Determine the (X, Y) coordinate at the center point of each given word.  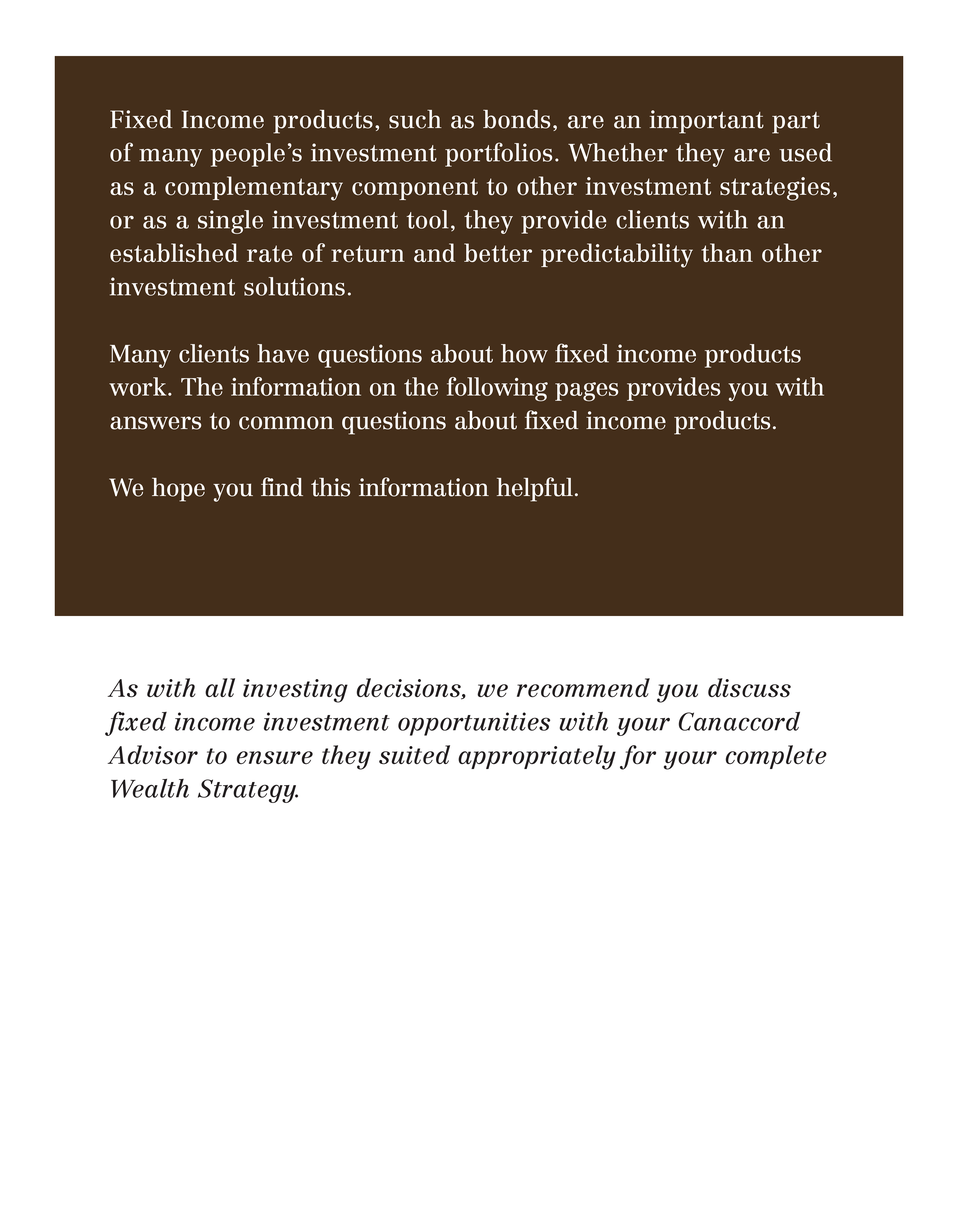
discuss (749, 688)
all (220, 687)
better (498, 252)
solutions (294, 286)
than (727, 252)
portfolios (498, 154)
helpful (535, 489)
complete (776, 757)
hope (178, 490)
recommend (583, 688)
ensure (275, 758)
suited (414, 755)
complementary (254, 188)
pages (586, 392)
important (707, 122)
